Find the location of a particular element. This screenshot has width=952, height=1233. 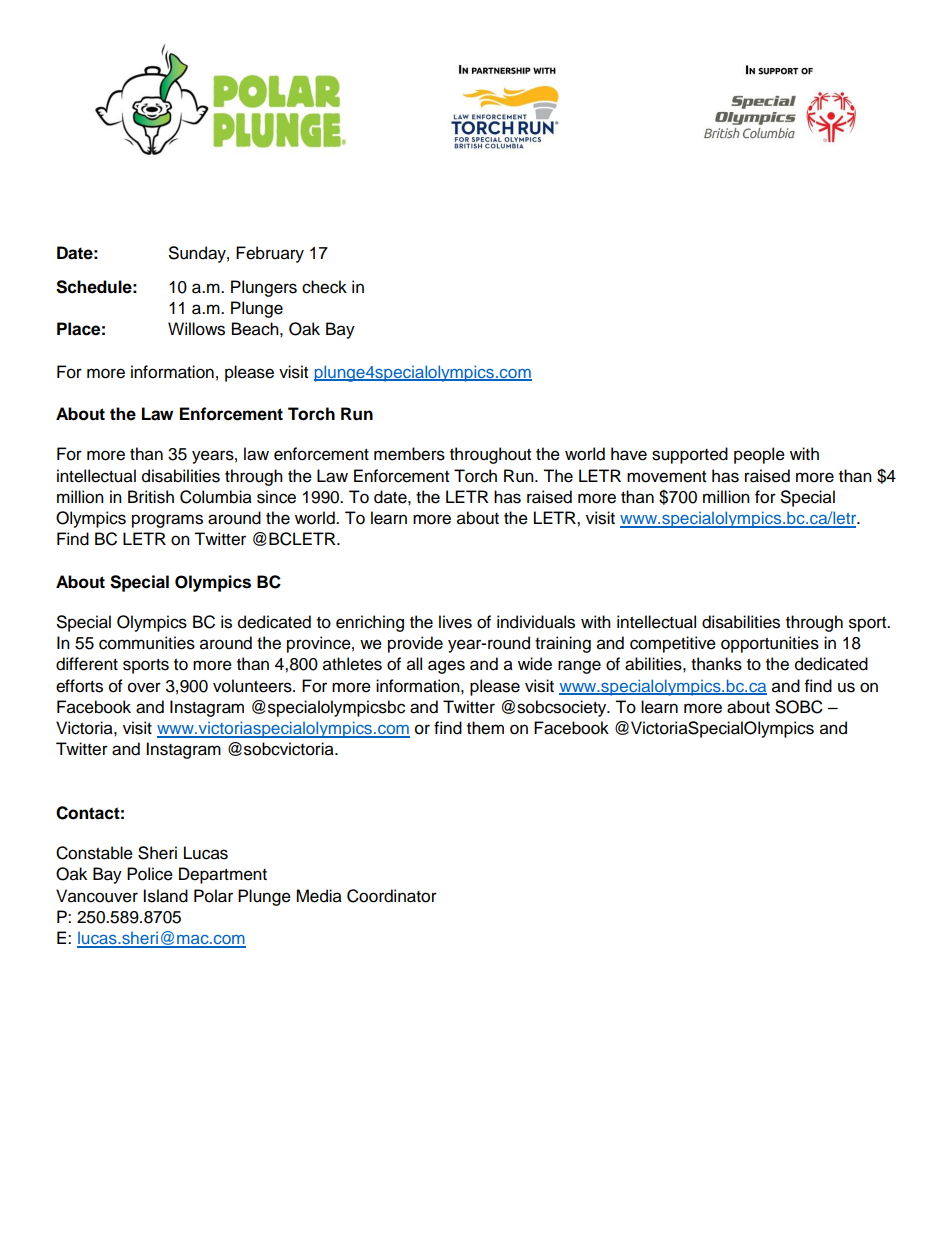

lives is located at coordinates (455, 622).
